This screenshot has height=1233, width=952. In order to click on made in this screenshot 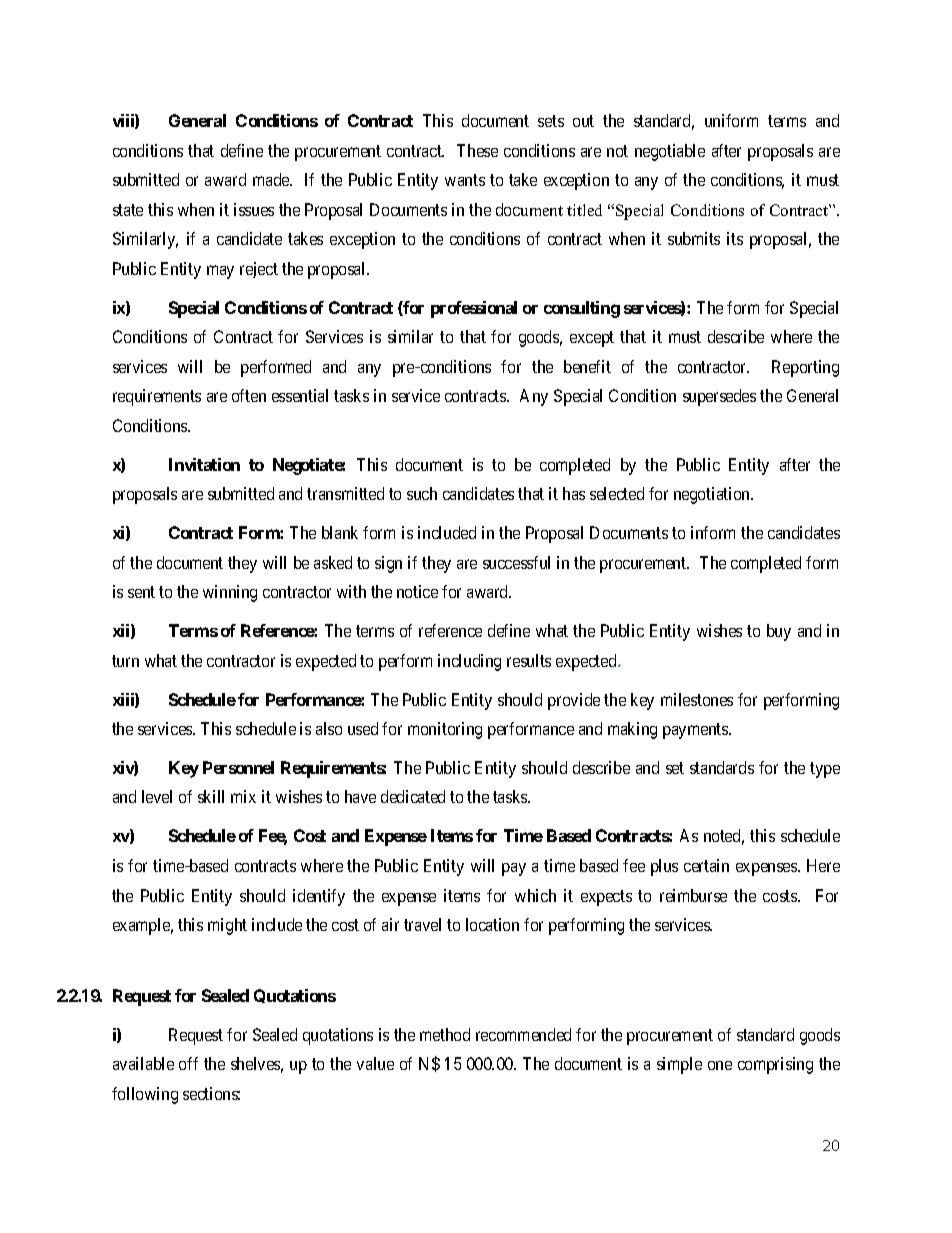, I will do `click(272, 179)`.
